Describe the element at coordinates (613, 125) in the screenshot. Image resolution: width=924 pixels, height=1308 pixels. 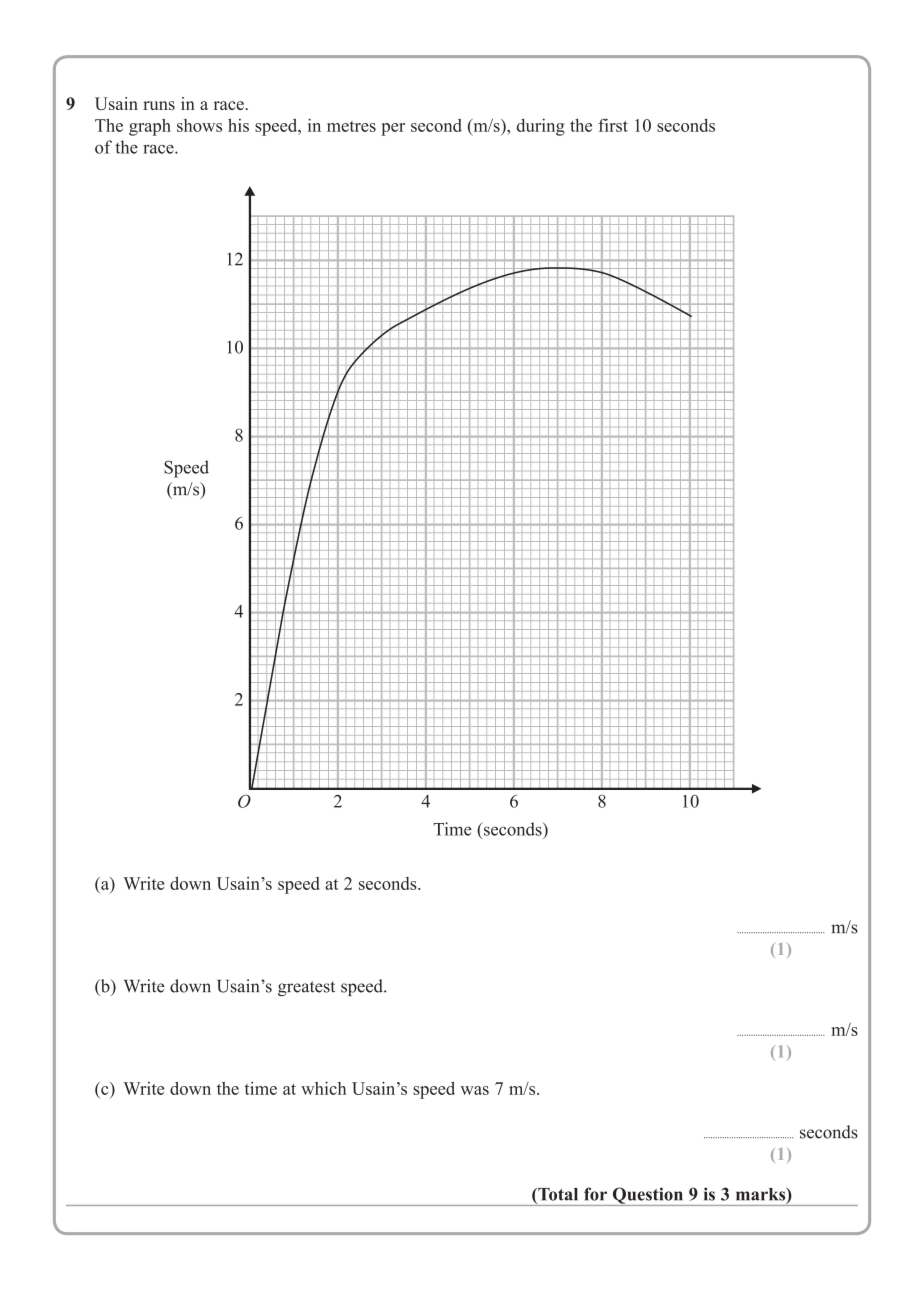
I see `first` at that location.
